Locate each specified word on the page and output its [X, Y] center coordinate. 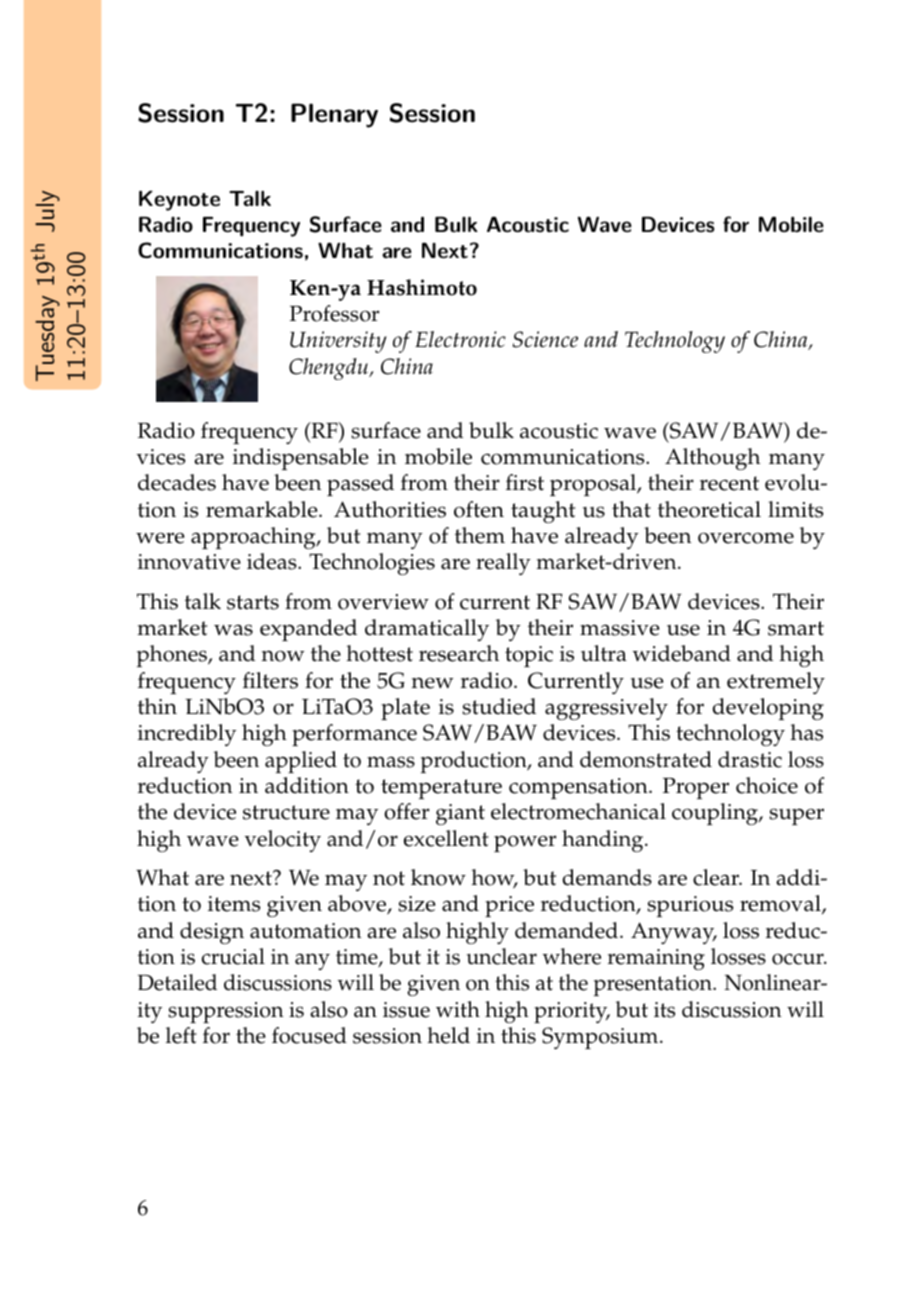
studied [499, 706]
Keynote [179, 200]
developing [768, 709]
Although [712, 459]
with [458, 1009]
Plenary [334, 115]
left [181, 1035]
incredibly [187, 735]
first [525, 482]
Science [545, 339]
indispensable [301, 459]
